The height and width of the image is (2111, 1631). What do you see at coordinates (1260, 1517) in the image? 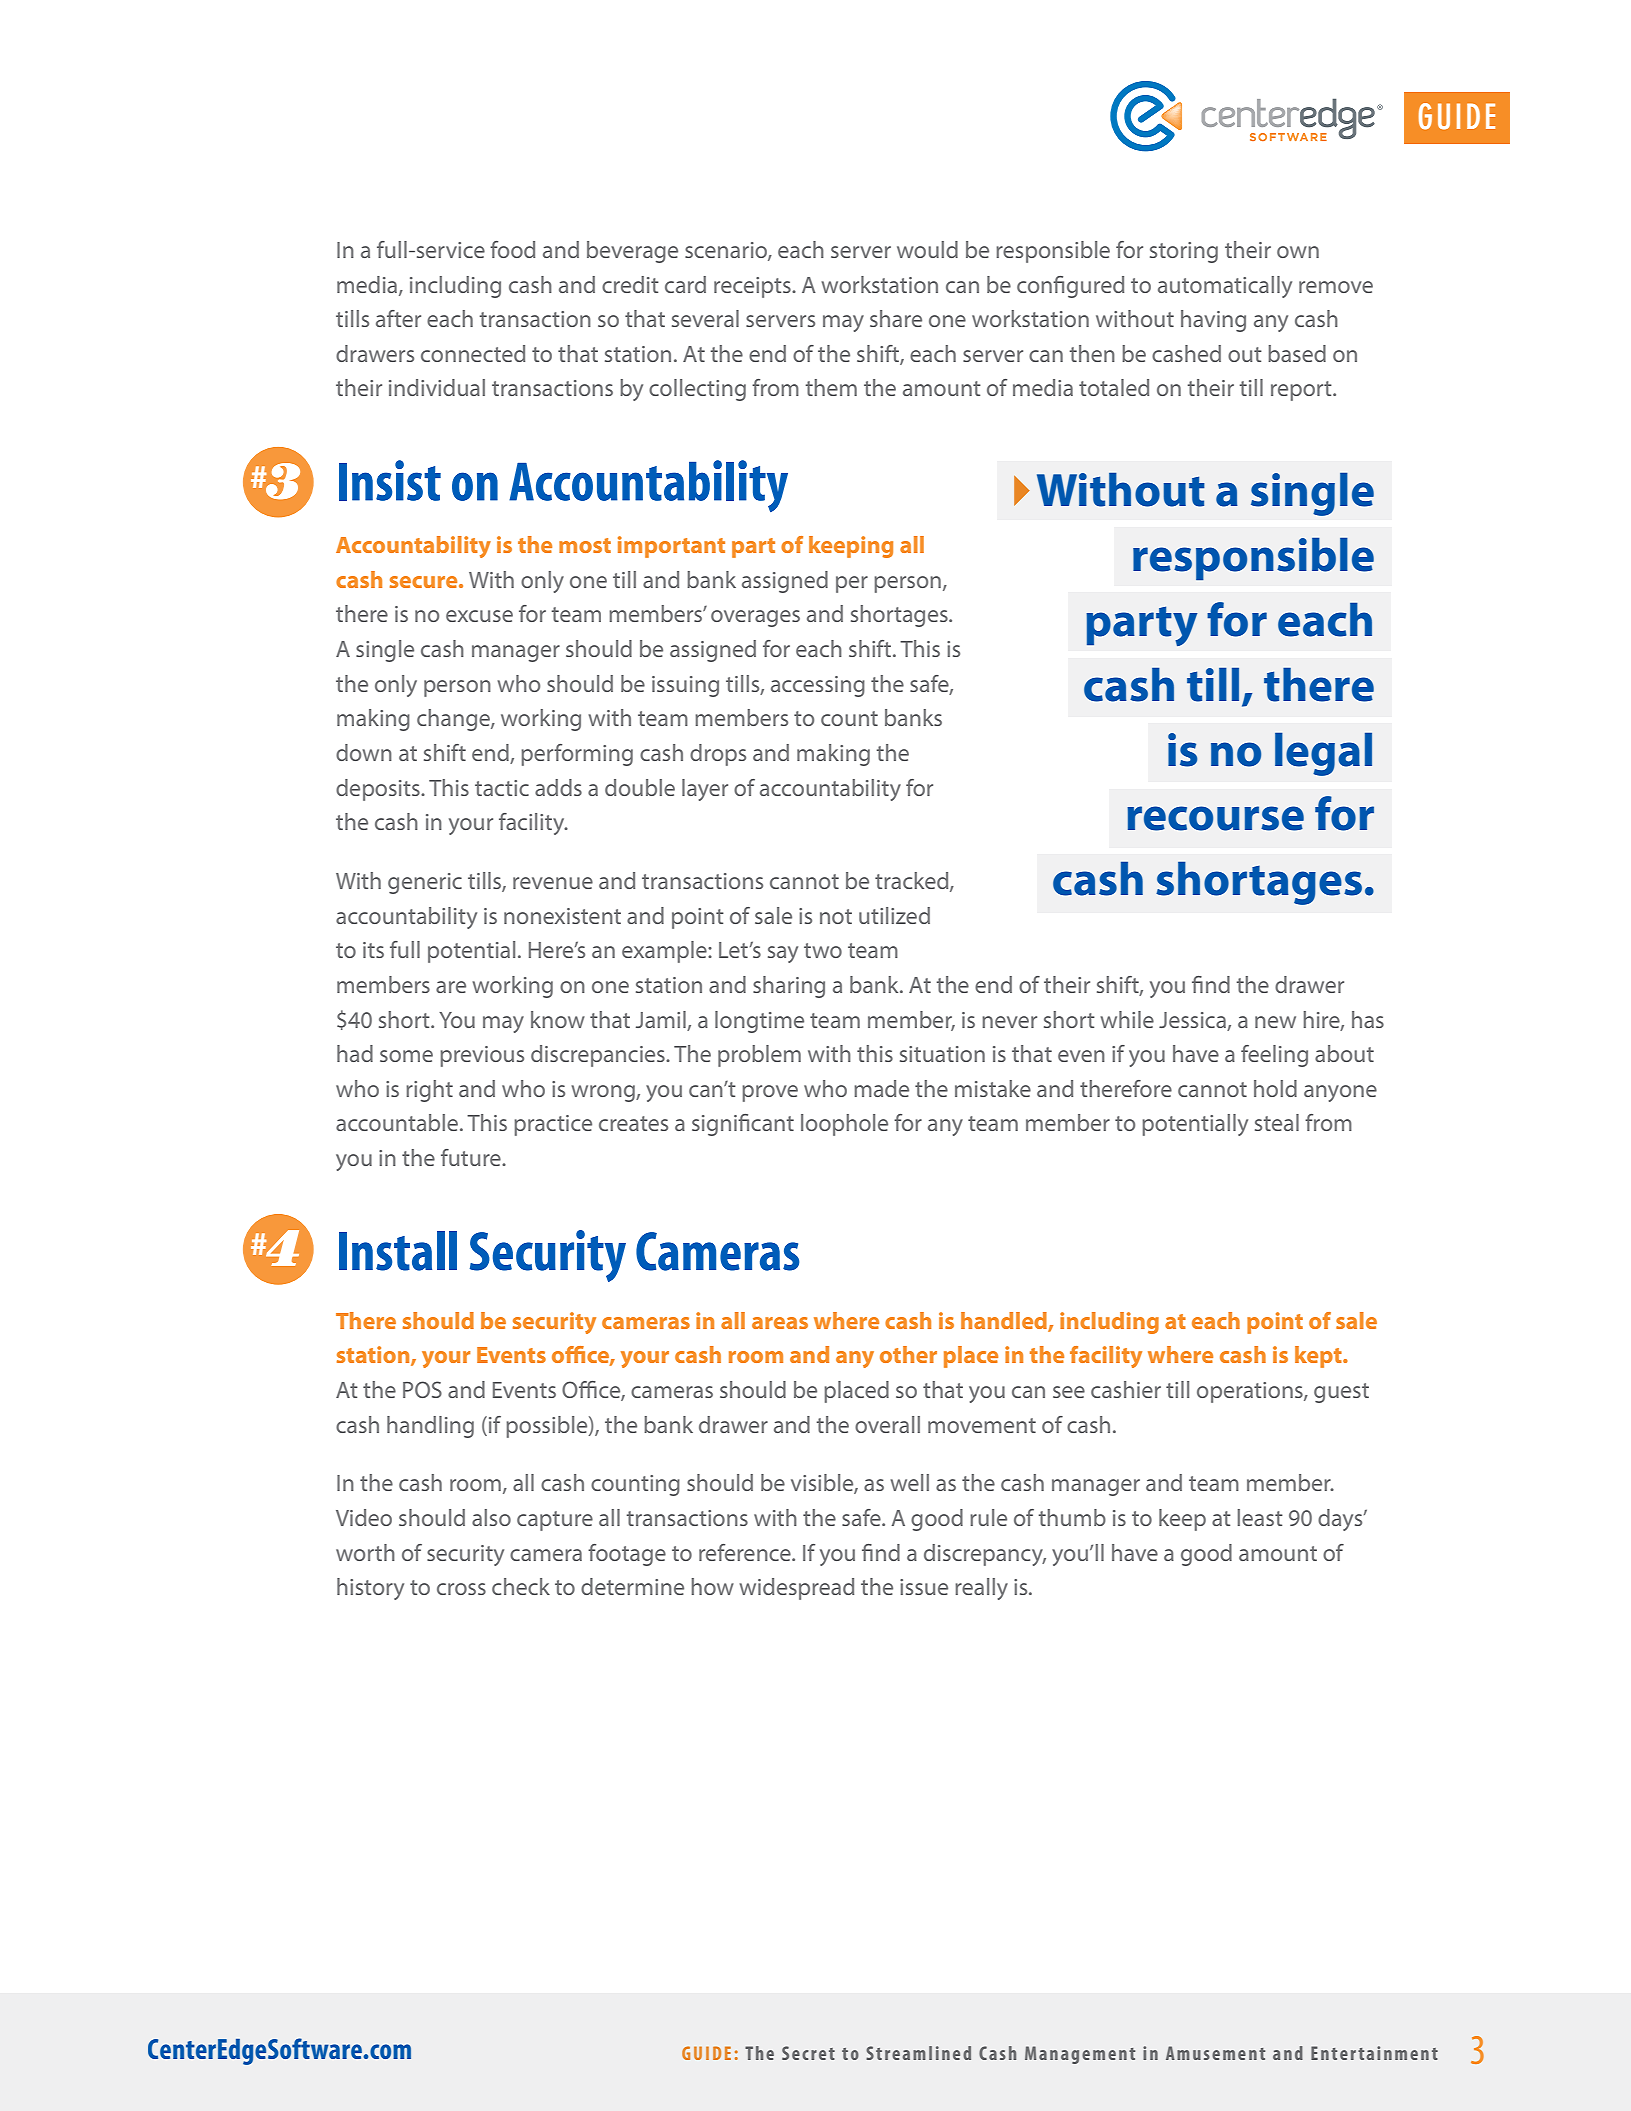
I see `least` at bounding box center [1260, 1517].
